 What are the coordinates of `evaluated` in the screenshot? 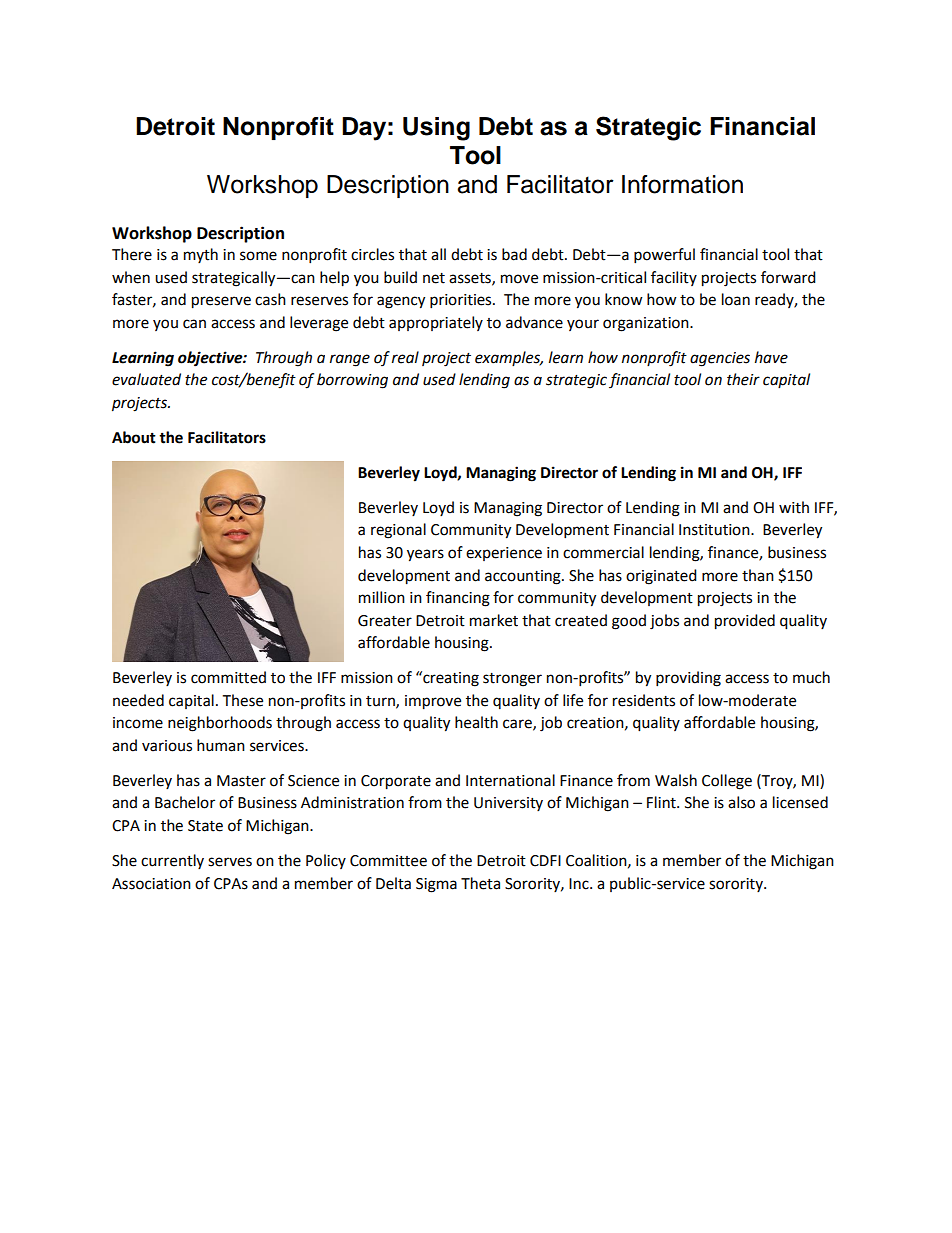 It's located at (146, 379).
